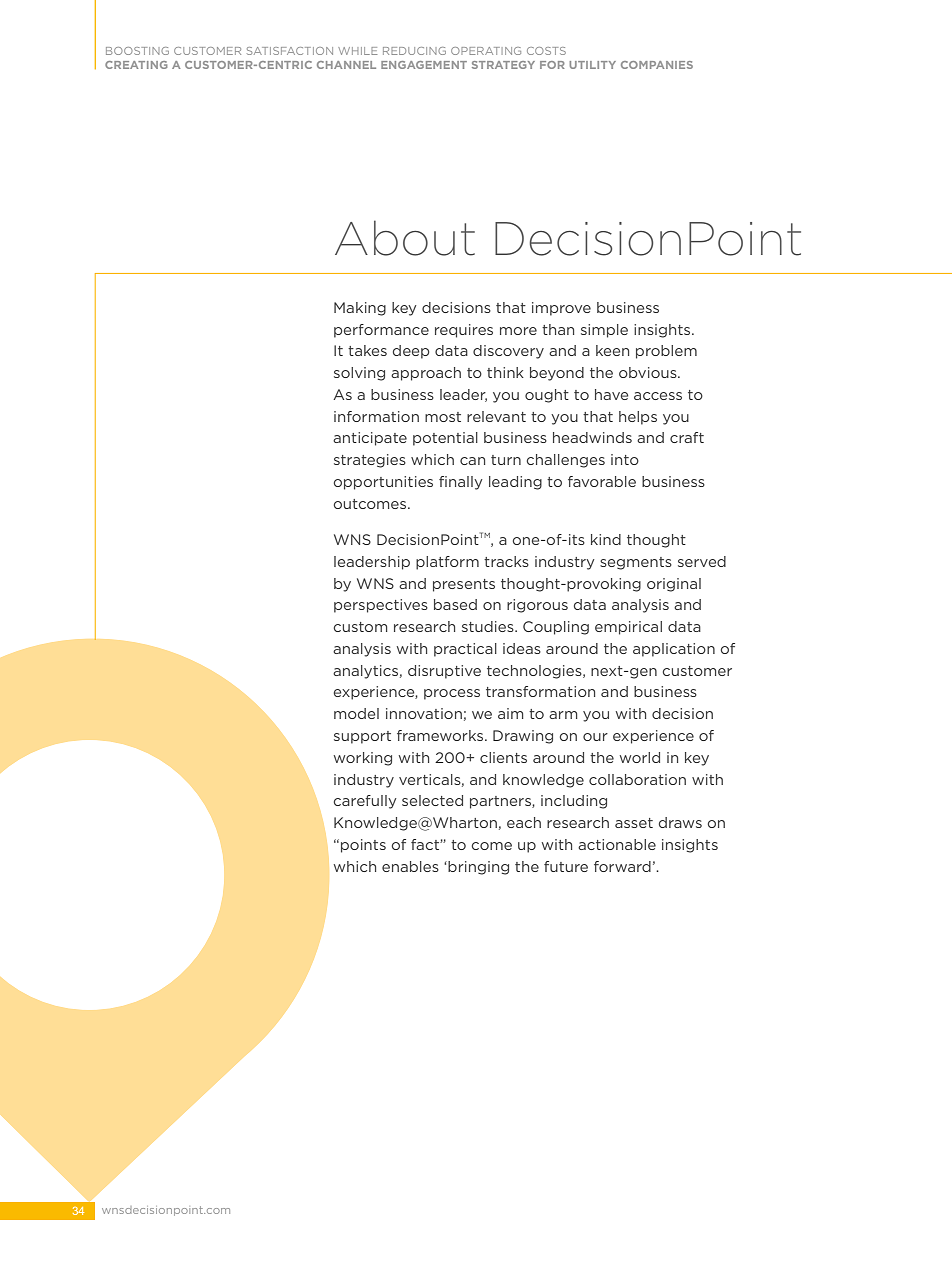 The height and width of the document is (1262, 952). What do you see at coordinates (561, 309) in the document?
I see `improve` at bounding box center [561, 309].
